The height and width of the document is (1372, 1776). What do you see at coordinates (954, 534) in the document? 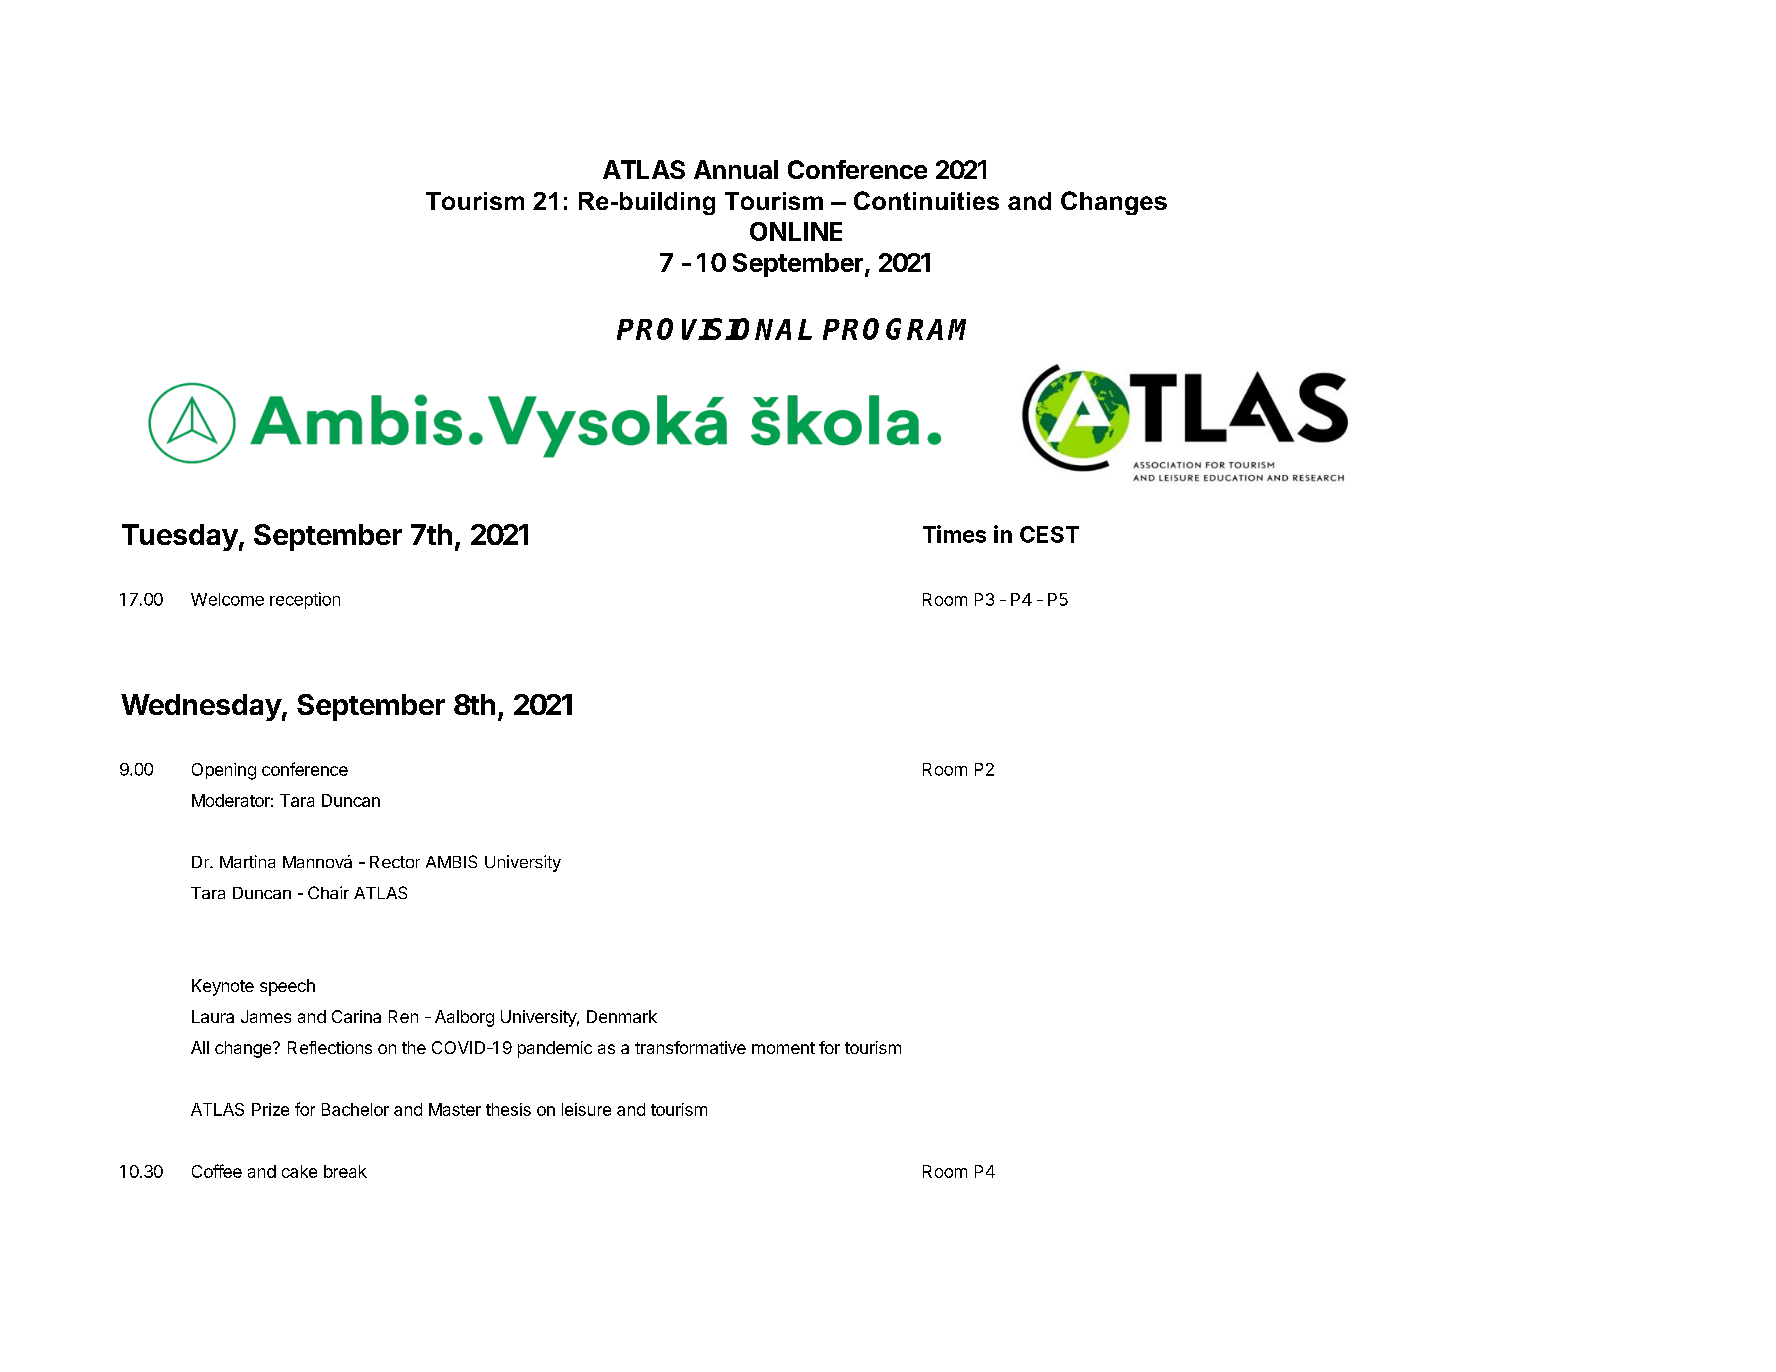
I see `Times` at bounding box center [954, 534].
